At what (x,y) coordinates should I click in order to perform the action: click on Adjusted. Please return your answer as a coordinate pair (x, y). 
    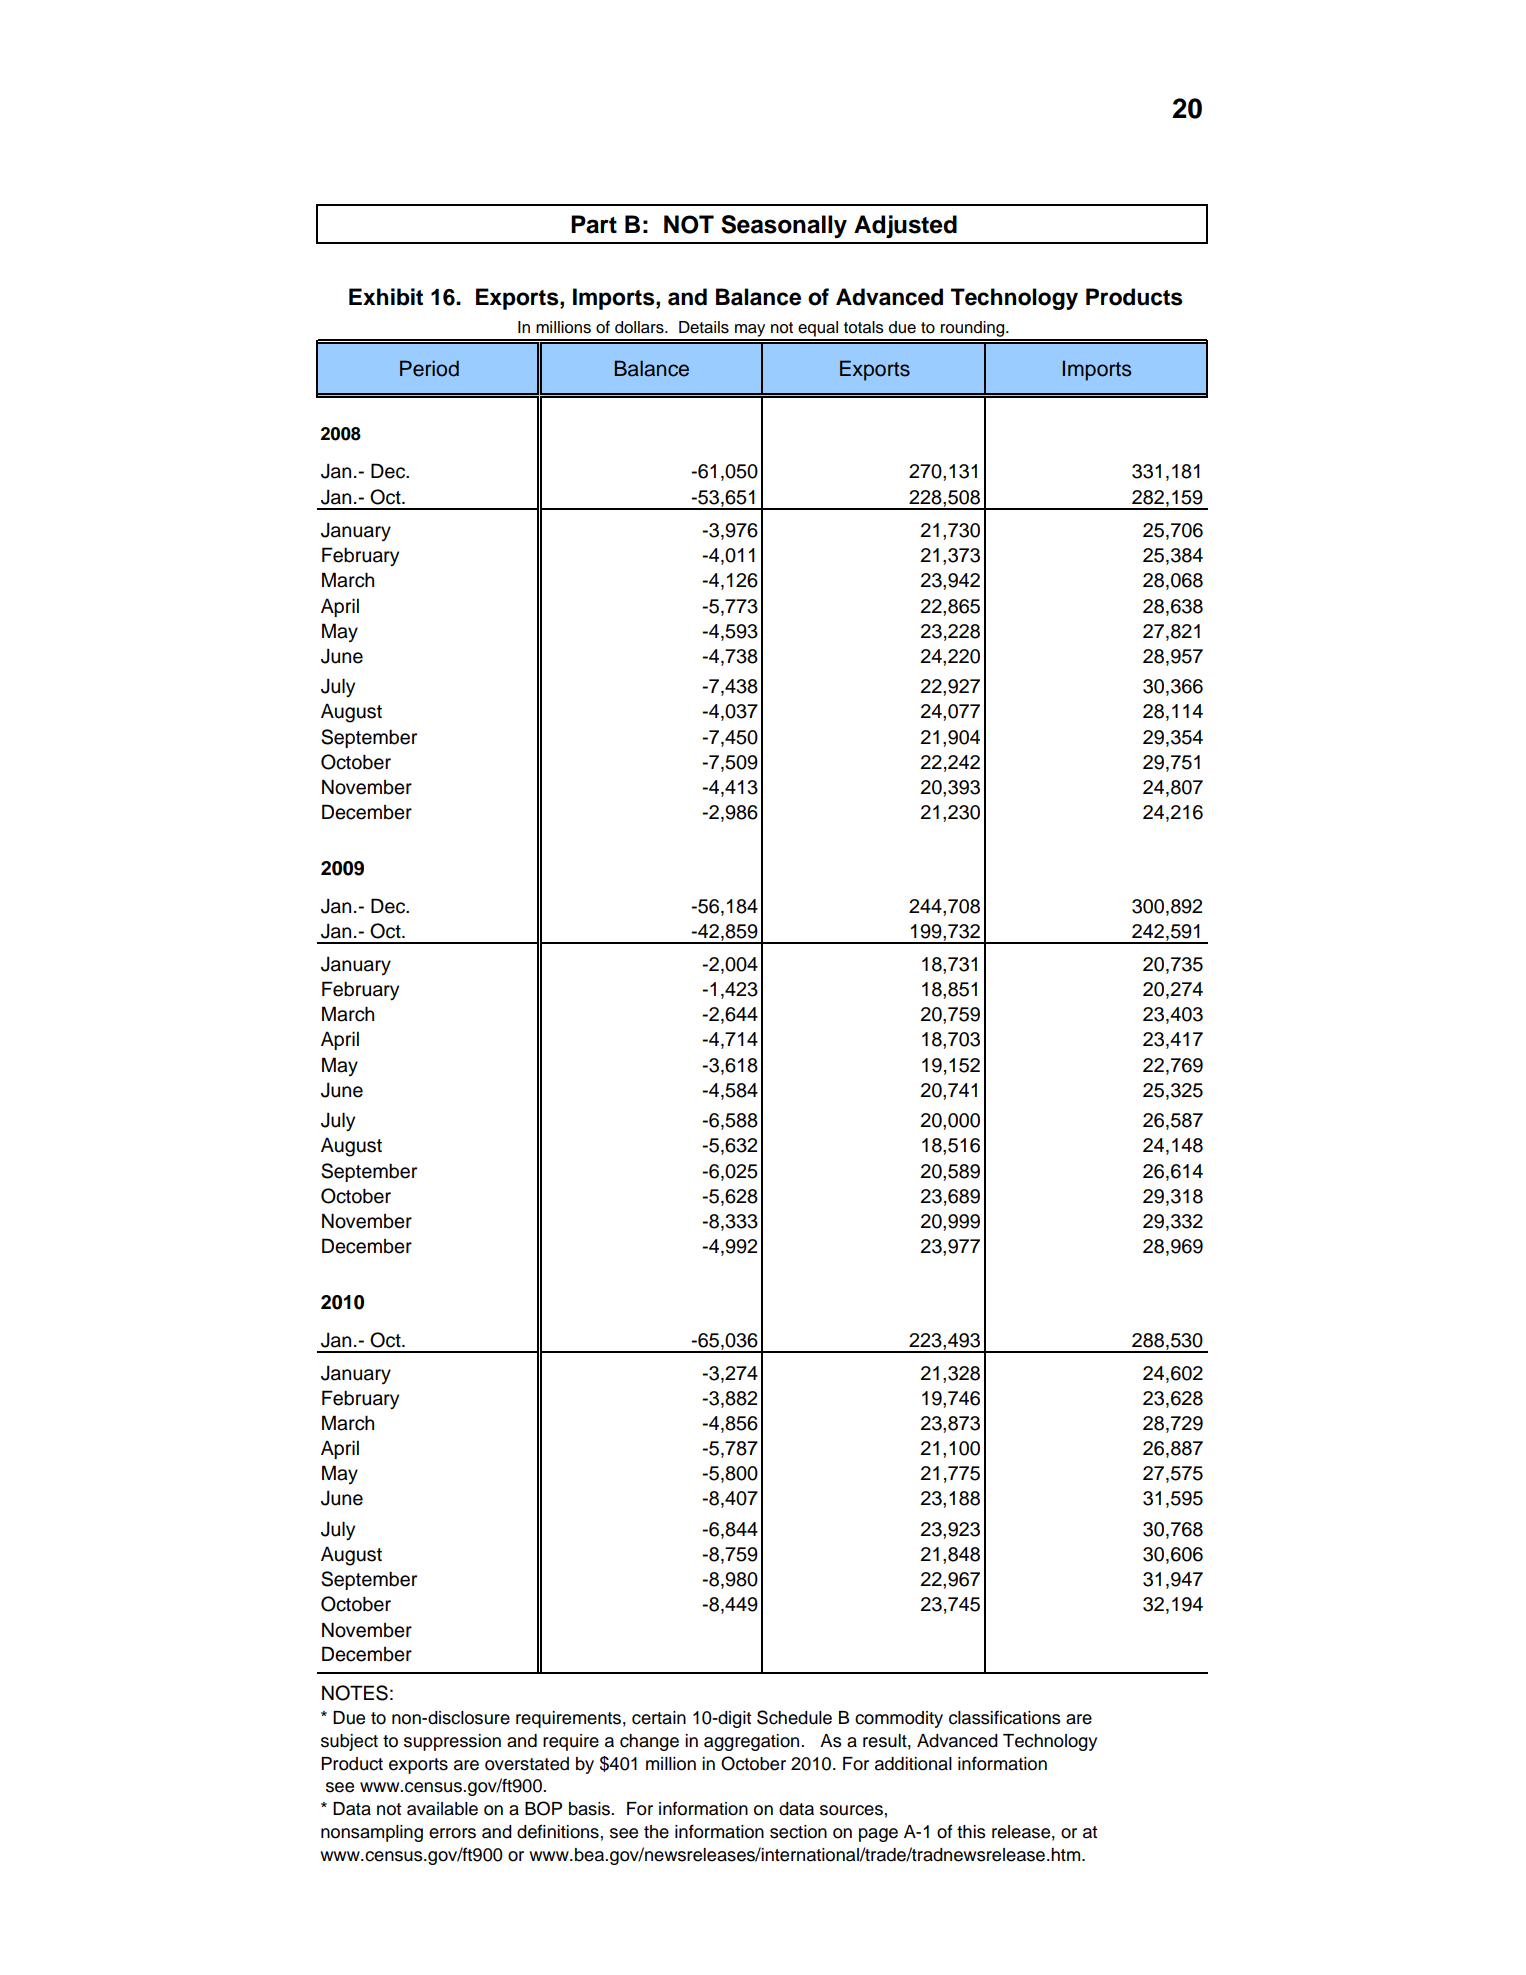
    Looking at the image, I should click on (905, 226).
